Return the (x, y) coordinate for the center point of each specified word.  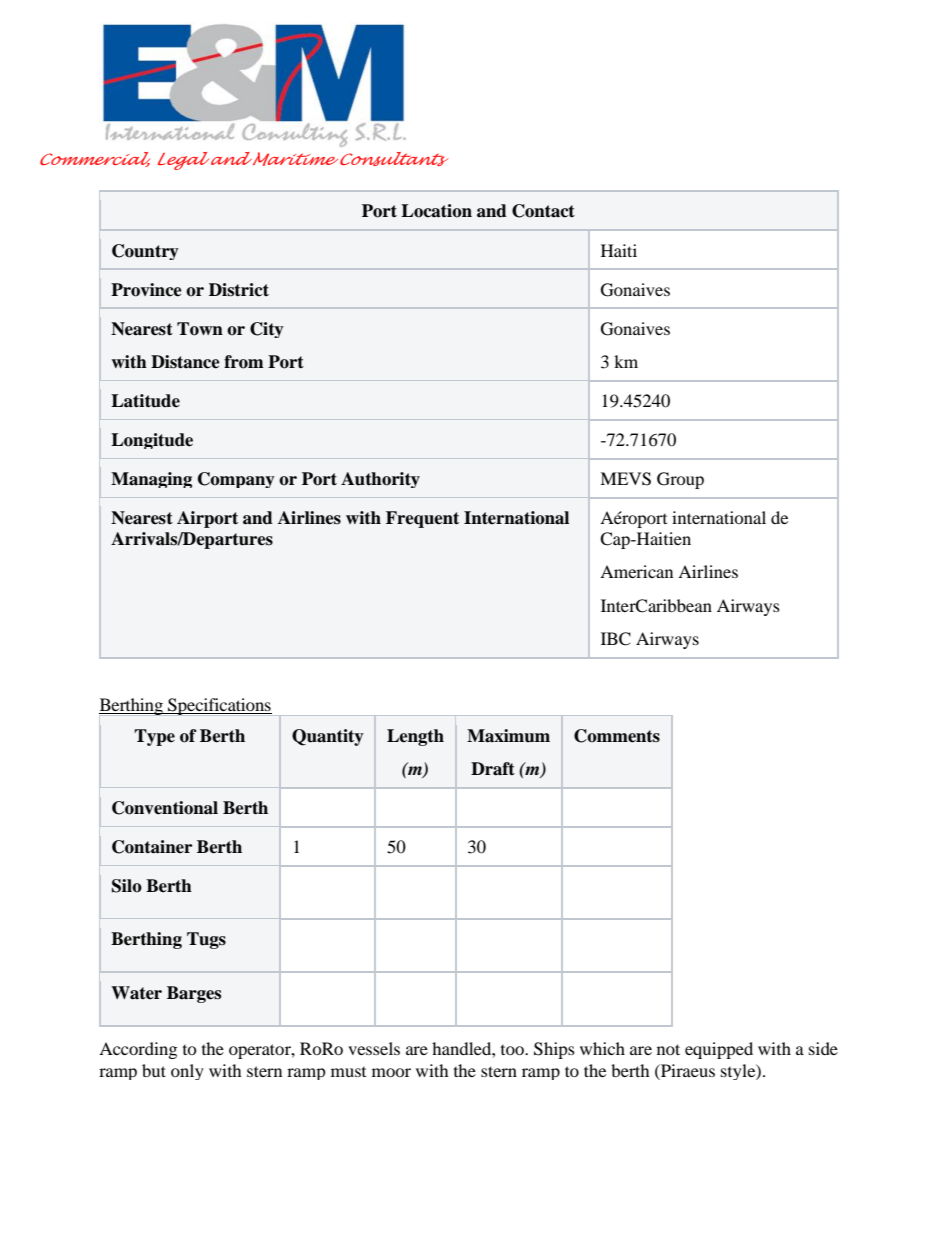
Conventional (165, 808)
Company (236, 480)
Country (145, 252)
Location (436, 211)
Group (680, 480)
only (187, 1072)
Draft (493, 769)
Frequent (422, 519)
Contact (543, 211)
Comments (617, 736)
